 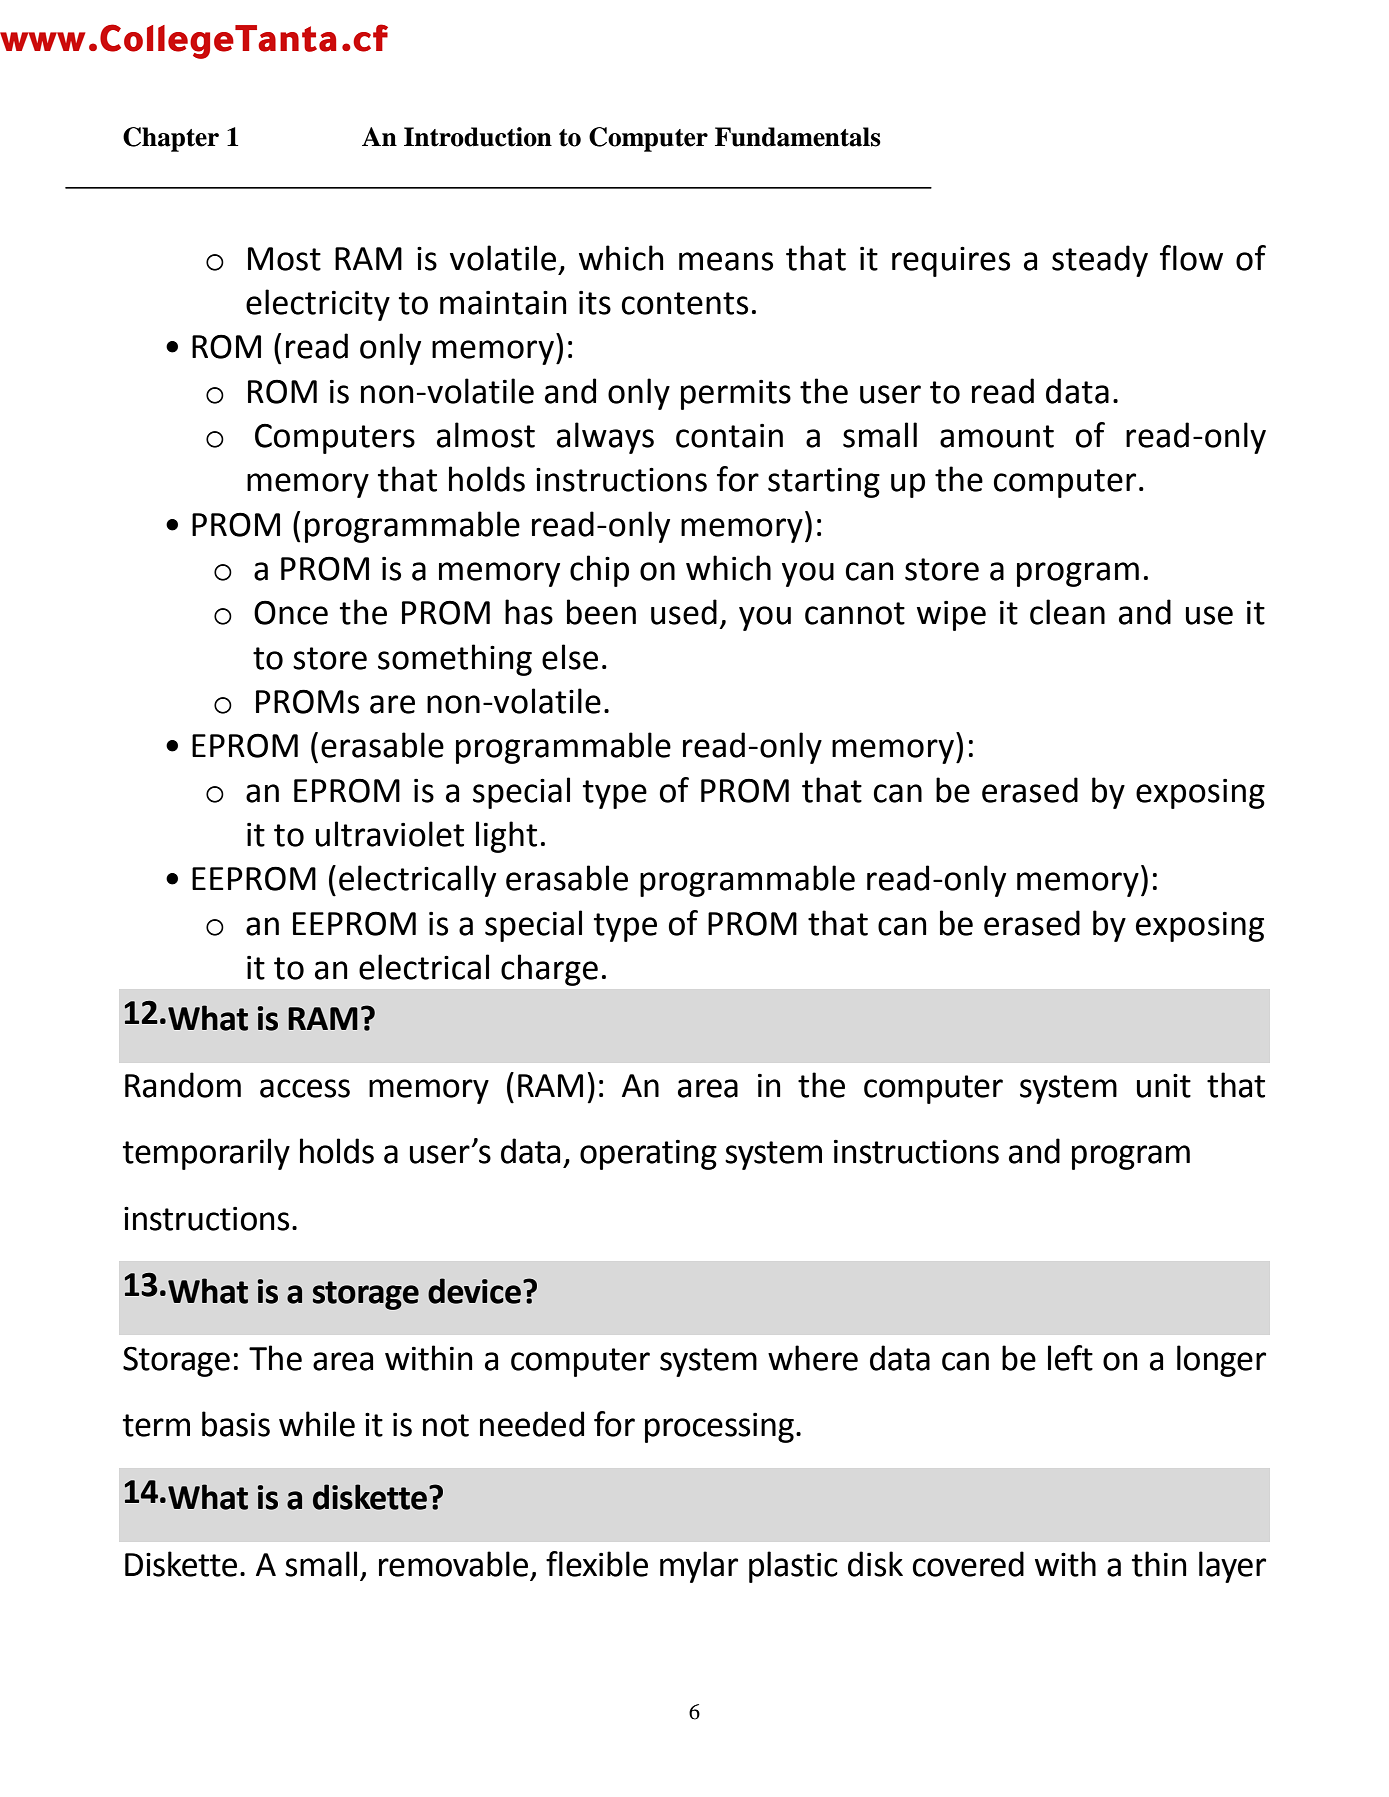 What do you see at coordinates (171, 139) in the document?
I see `Chapter` at bounding box center [171, 139].
